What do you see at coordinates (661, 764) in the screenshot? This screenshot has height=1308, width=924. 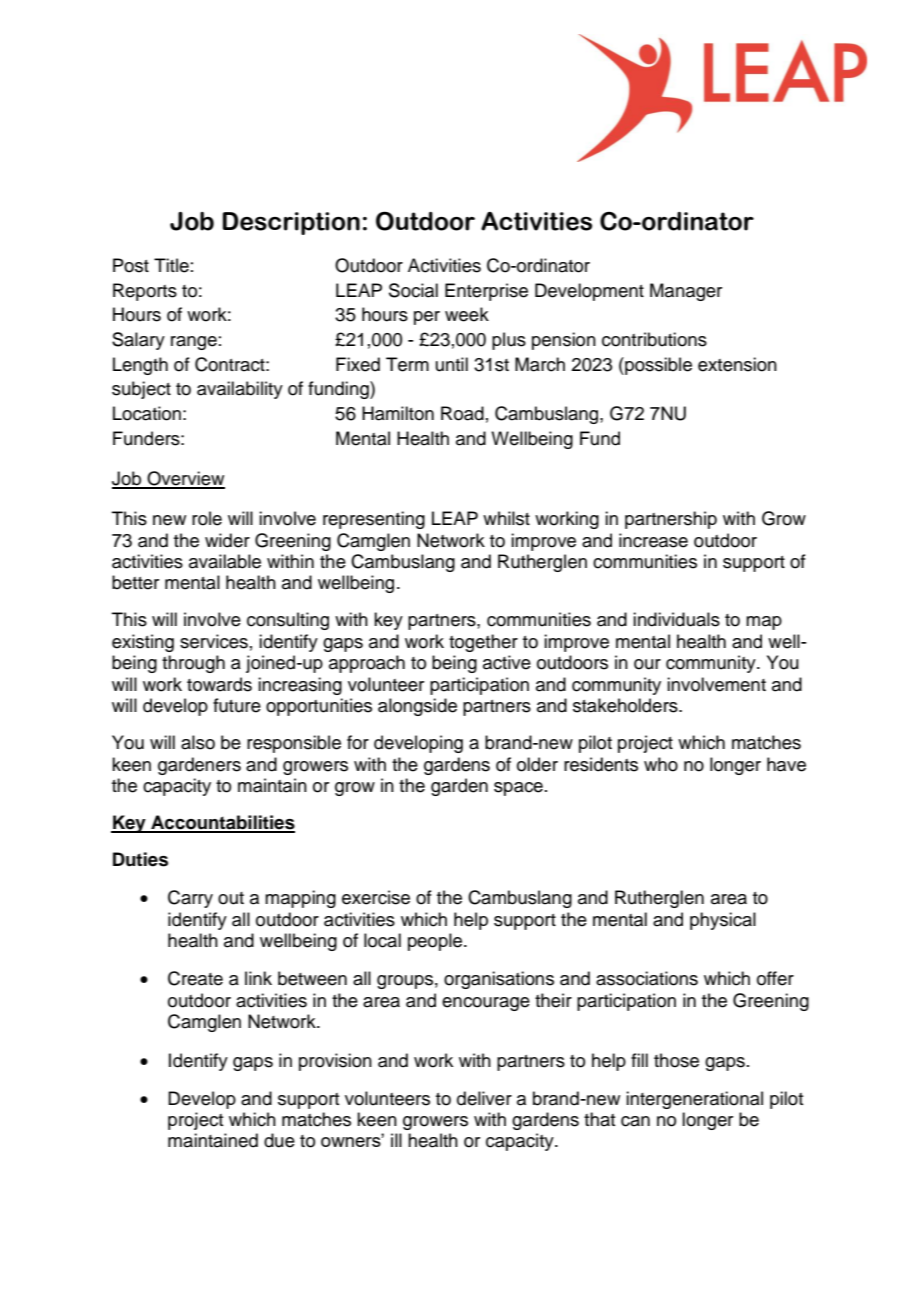 I see `who` at bounding box center [661, 764].
